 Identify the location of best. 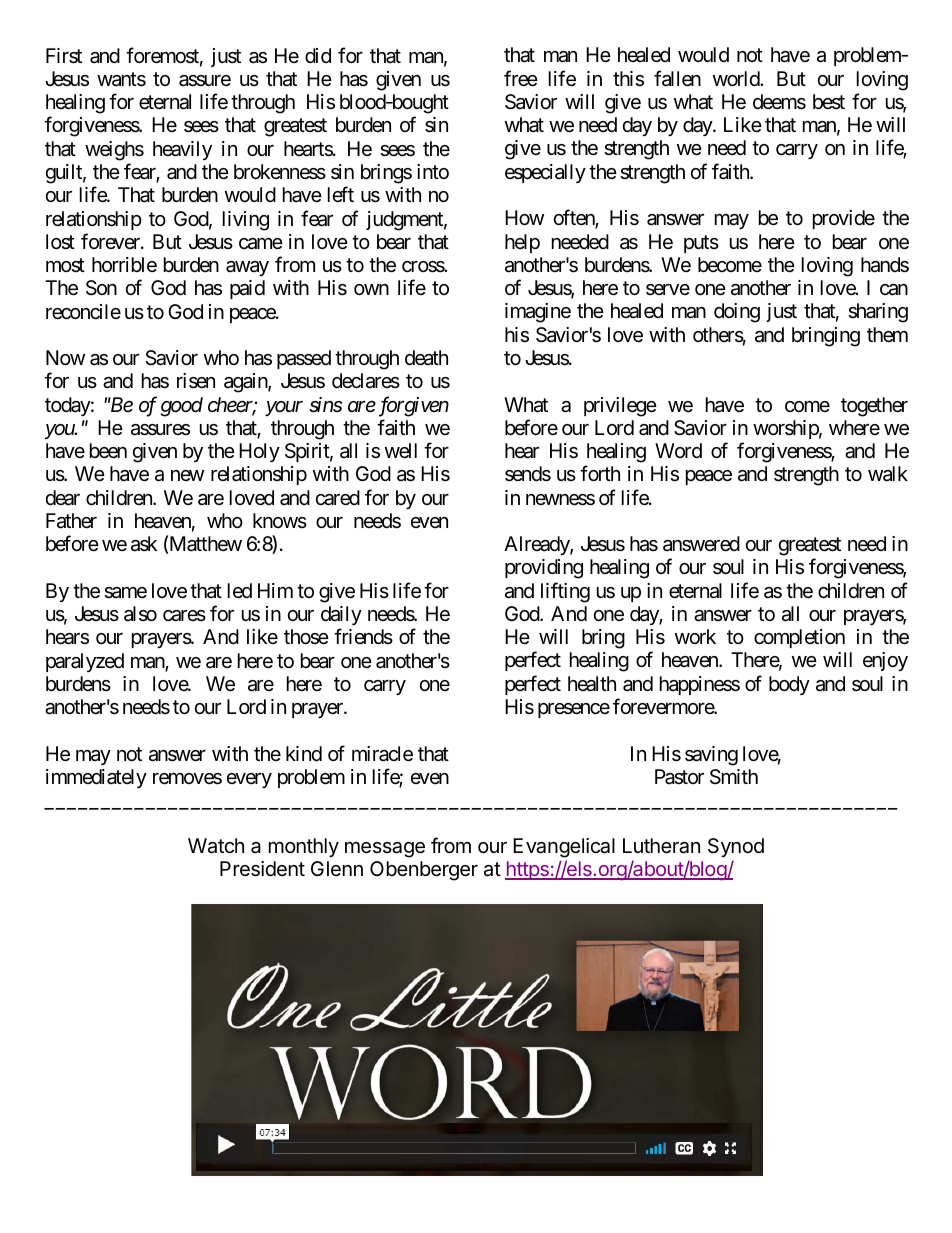
(829, 101).
